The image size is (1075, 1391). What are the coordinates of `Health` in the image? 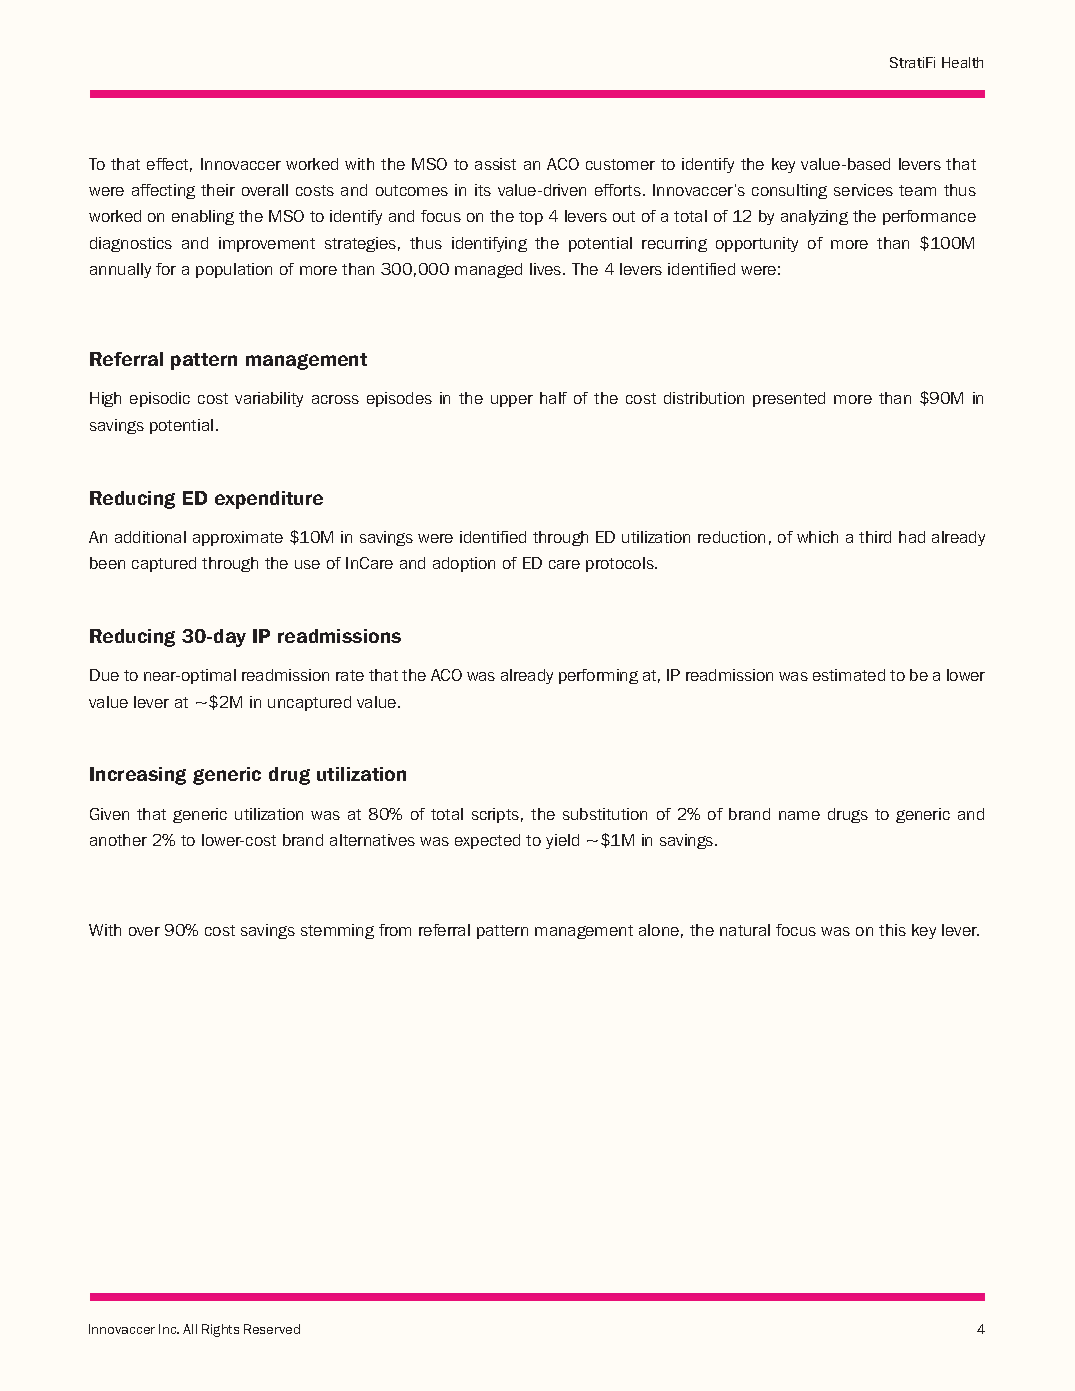 It's located at (962, 62).
